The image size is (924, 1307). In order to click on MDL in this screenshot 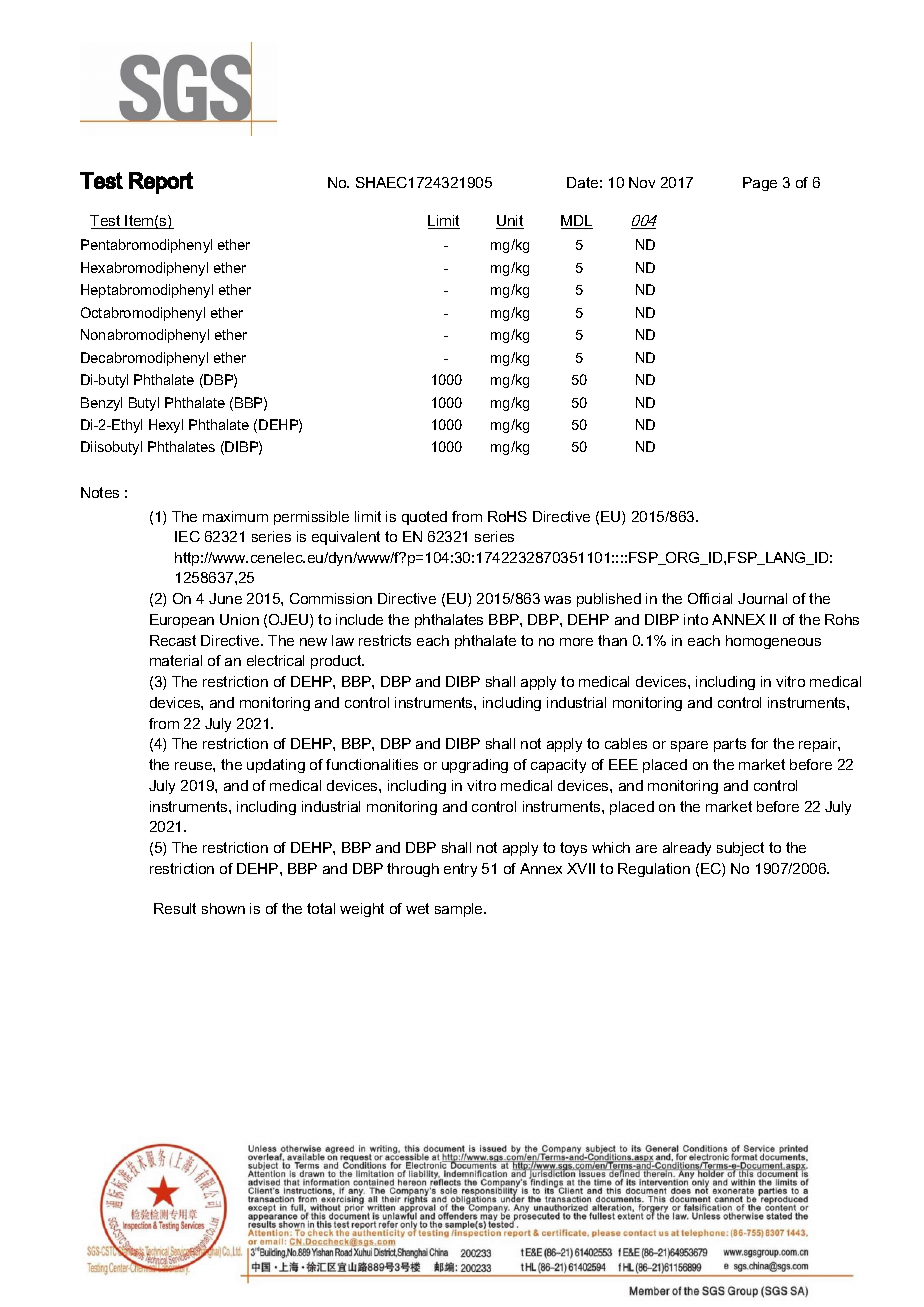, I will do `click(577, 222)`.
